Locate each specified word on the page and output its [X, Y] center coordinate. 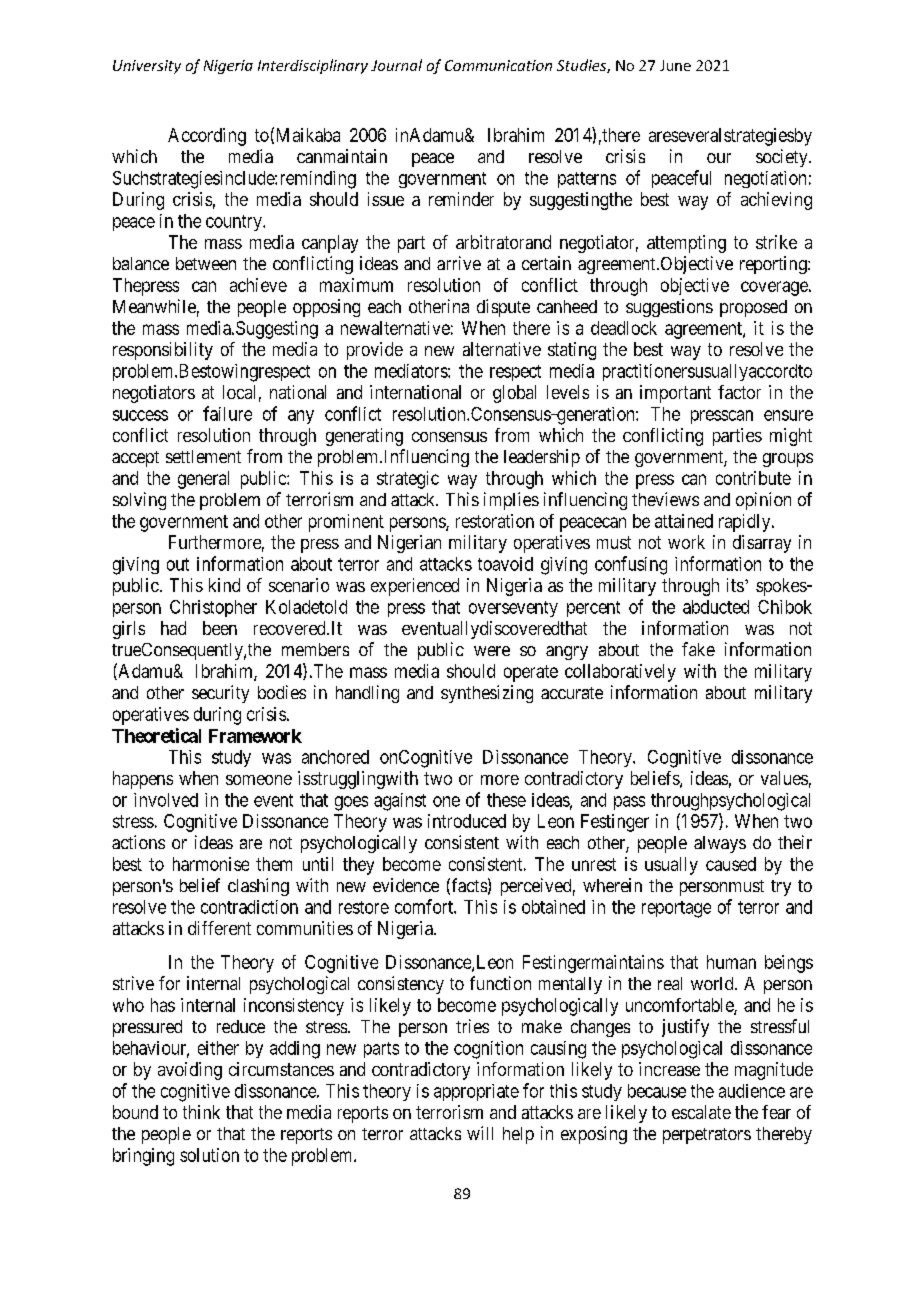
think [201, 1112]
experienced [415, 587]
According [207, 137]
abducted [716, 607]
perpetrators [707, 1136]
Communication [498, 65]
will [480, 1133]
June [675, 65]
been [220, 628]
